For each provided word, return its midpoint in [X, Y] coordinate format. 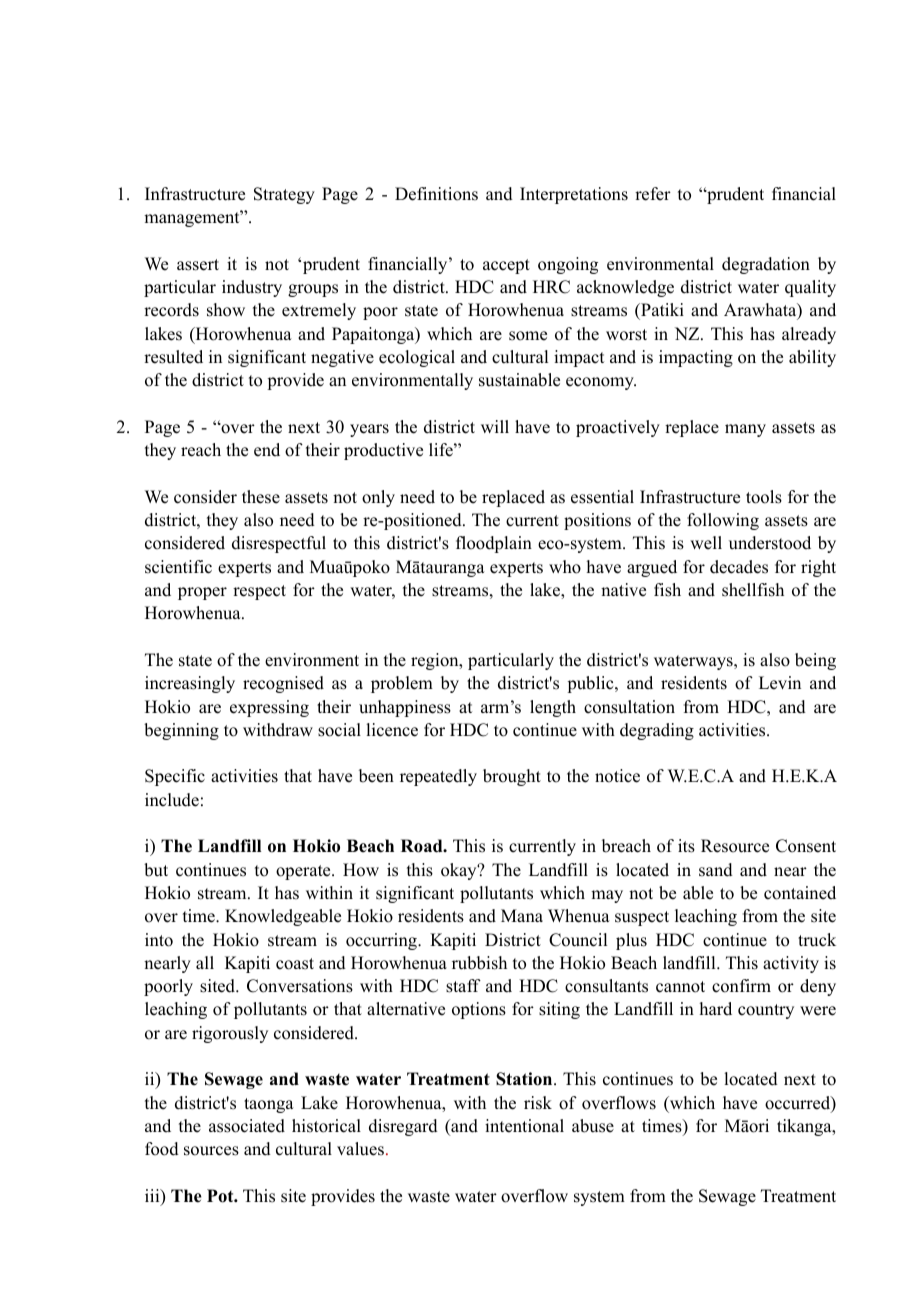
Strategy [284, 195]
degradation [766, 265]
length [553, 708]
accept [506, 266]
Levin [780, 683]
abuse [593, 1126]
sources [211, 1151]
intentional [524, 1126]
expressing [269, 708]
